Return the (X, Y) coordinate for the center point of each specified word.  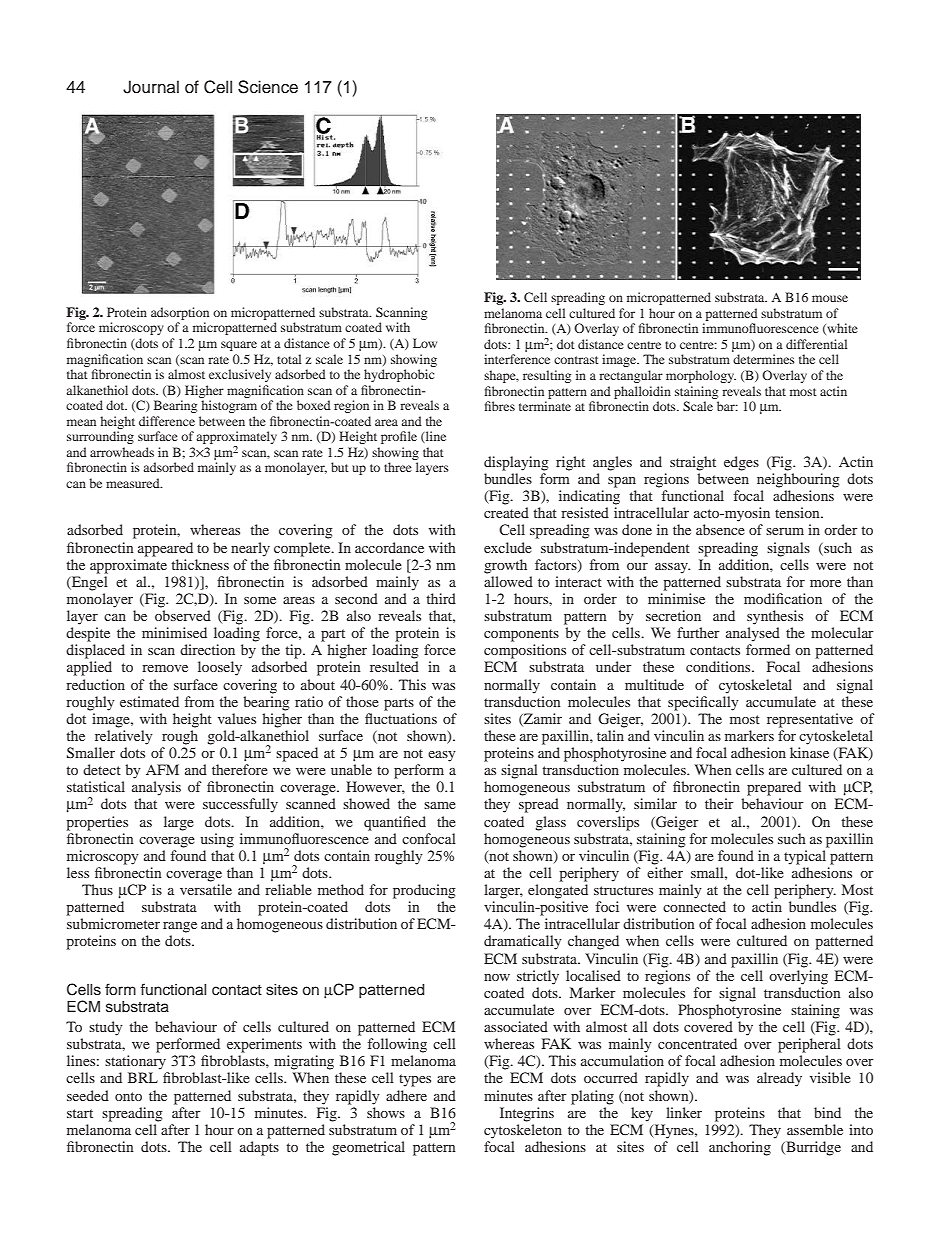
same (440, 805)
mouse (830, 298)
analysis (156, 788)
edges (741, 463)
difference (167, 421)
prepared (774, 788)
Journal (151, 87)
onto (128, 1096)
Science (268, 87)
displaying (516, 463)
